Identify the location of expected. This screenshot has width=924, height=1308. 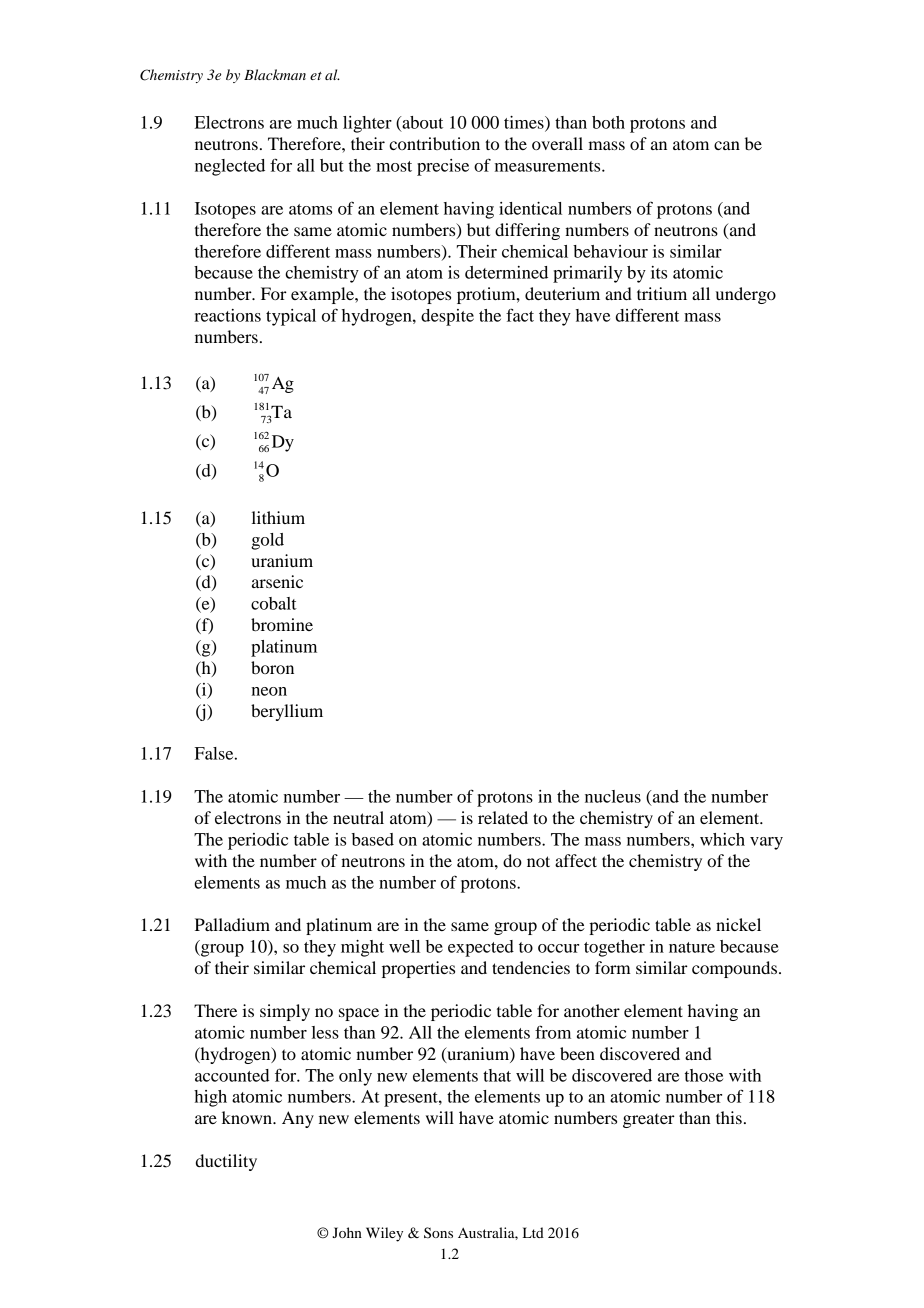
(481, 948).
